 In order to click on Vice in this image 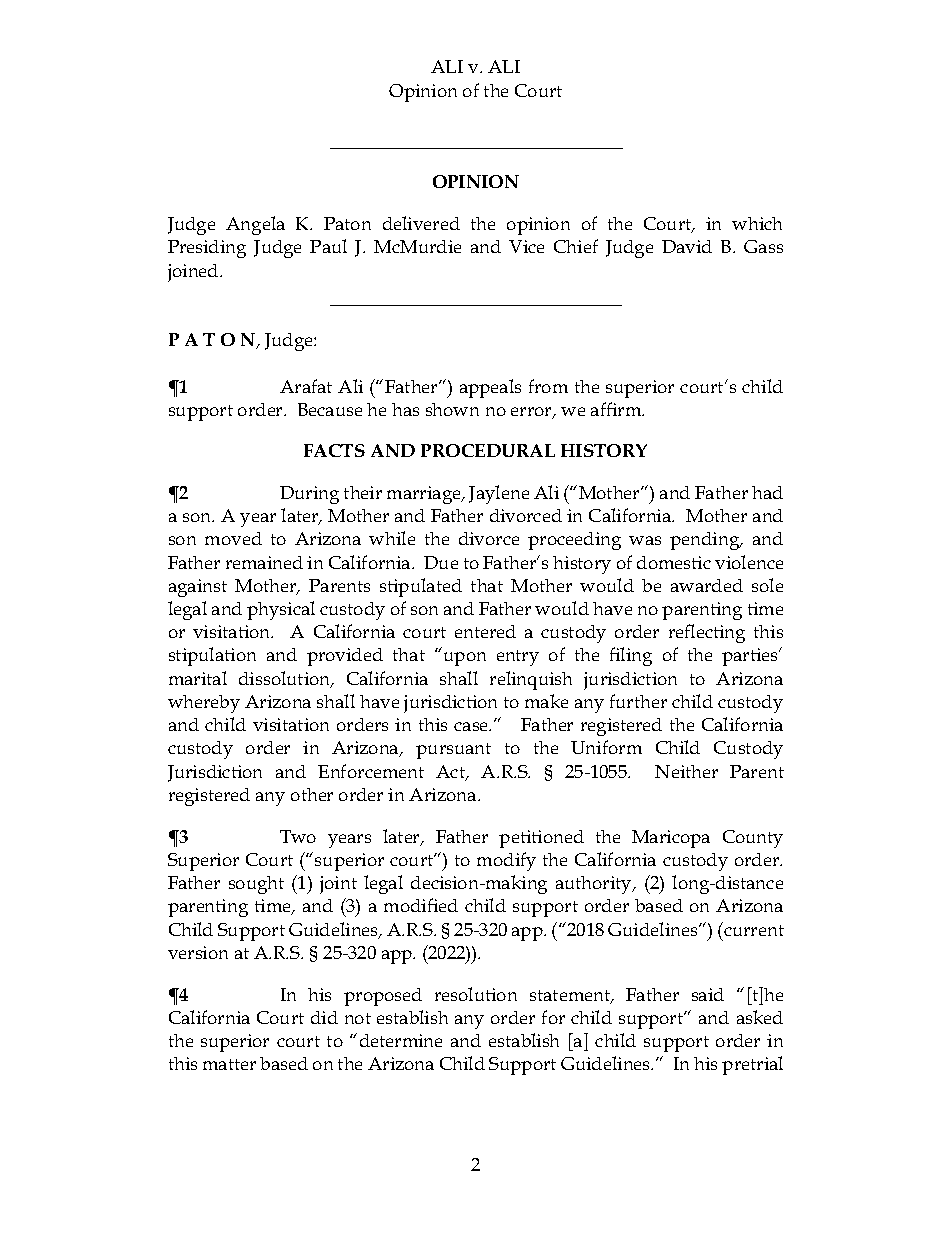, I will do `click(526, 246)`.
